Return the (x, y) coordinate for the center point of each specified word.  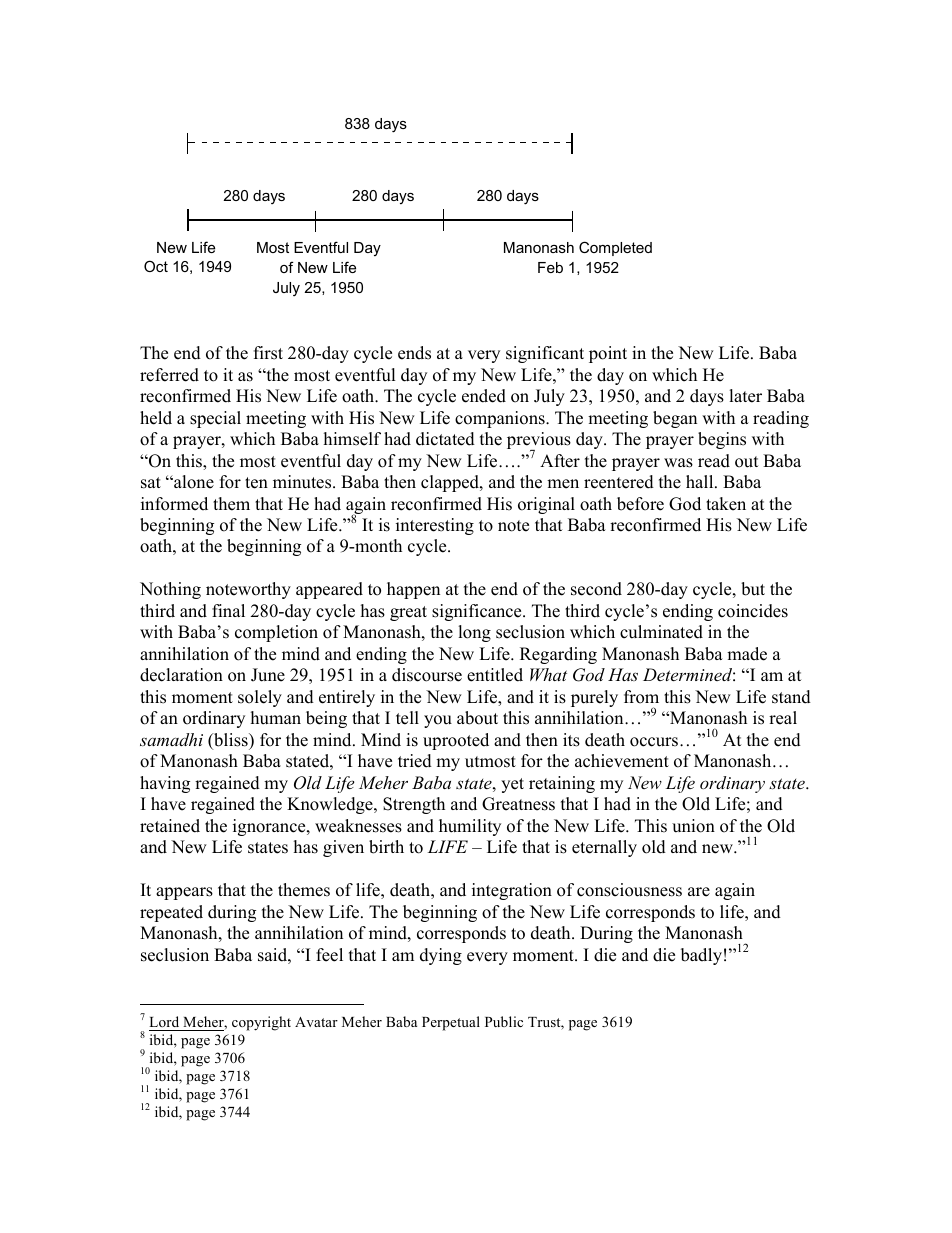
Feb (550, 267)
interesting (435, 526)
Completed (615, 248)
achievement (622, 761)
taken (726, 504)
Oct (156, 266)
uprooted (456, 741)
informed (174, 504)
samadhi (171, 739)
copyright (261, 1023)
